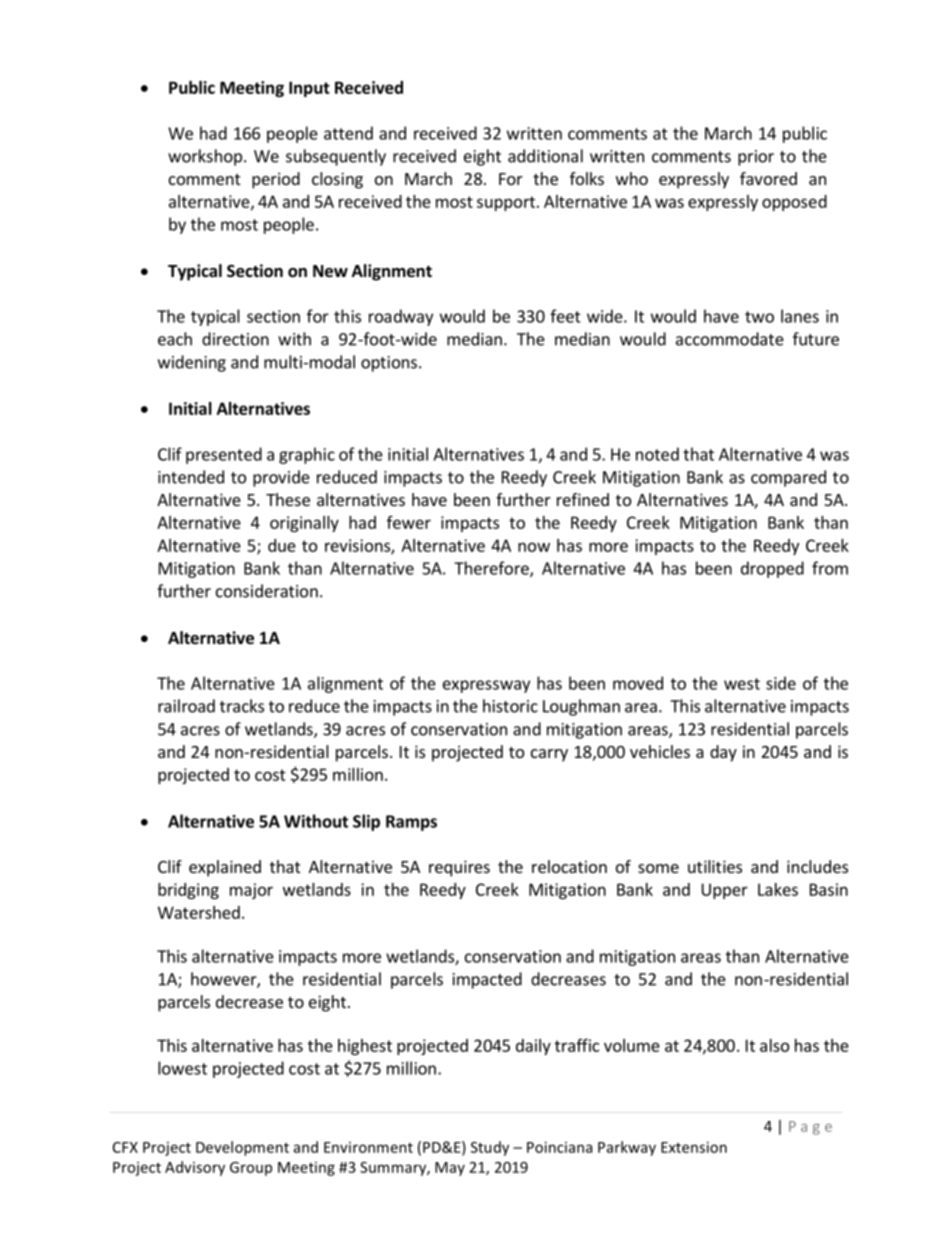 This image has width=952, height=1233. Describe the element at coordinates (549, 755) in the image. I see `carry` at that location.
